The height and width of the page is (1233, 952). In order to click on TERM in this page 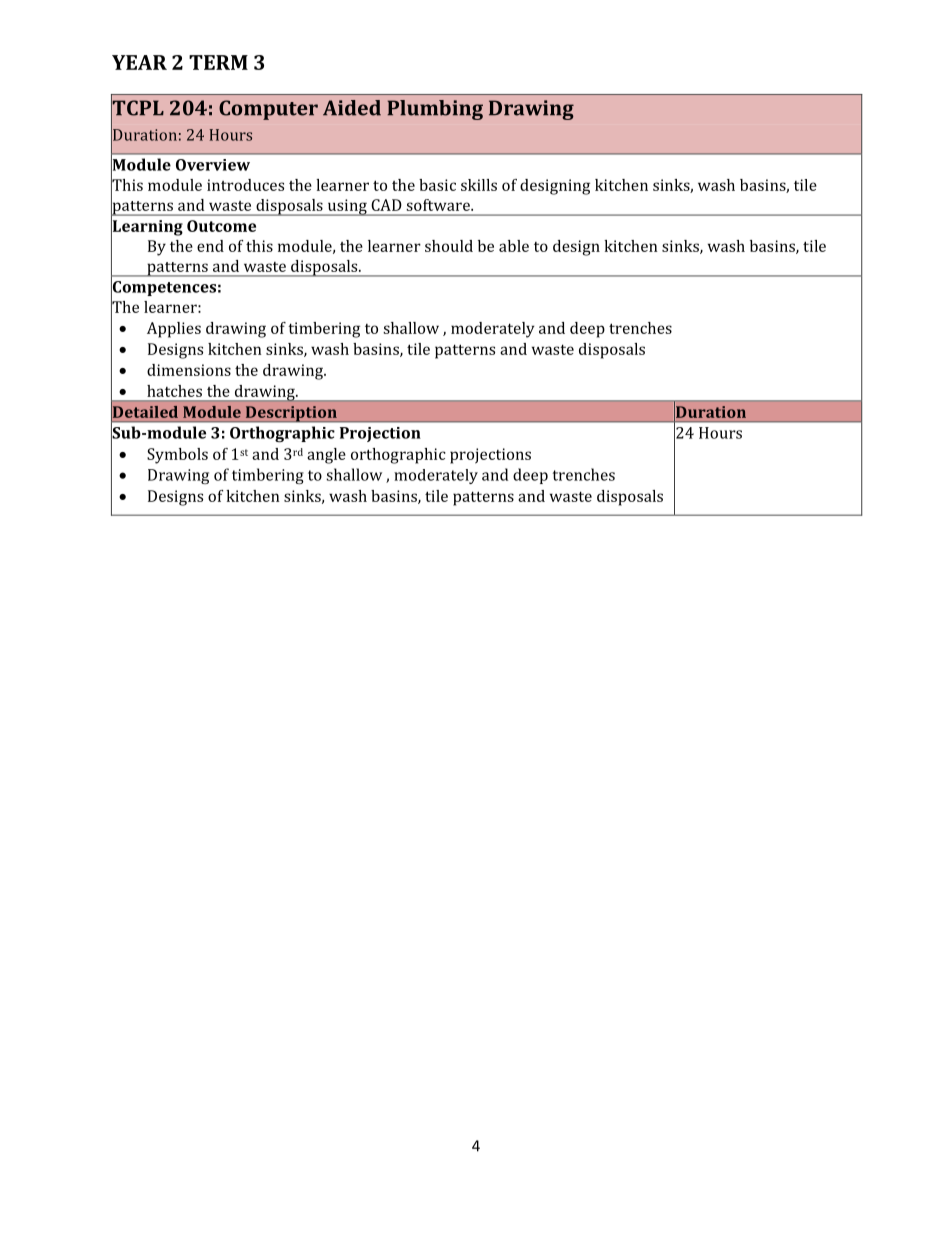, I will do `click(218, 62)`.
